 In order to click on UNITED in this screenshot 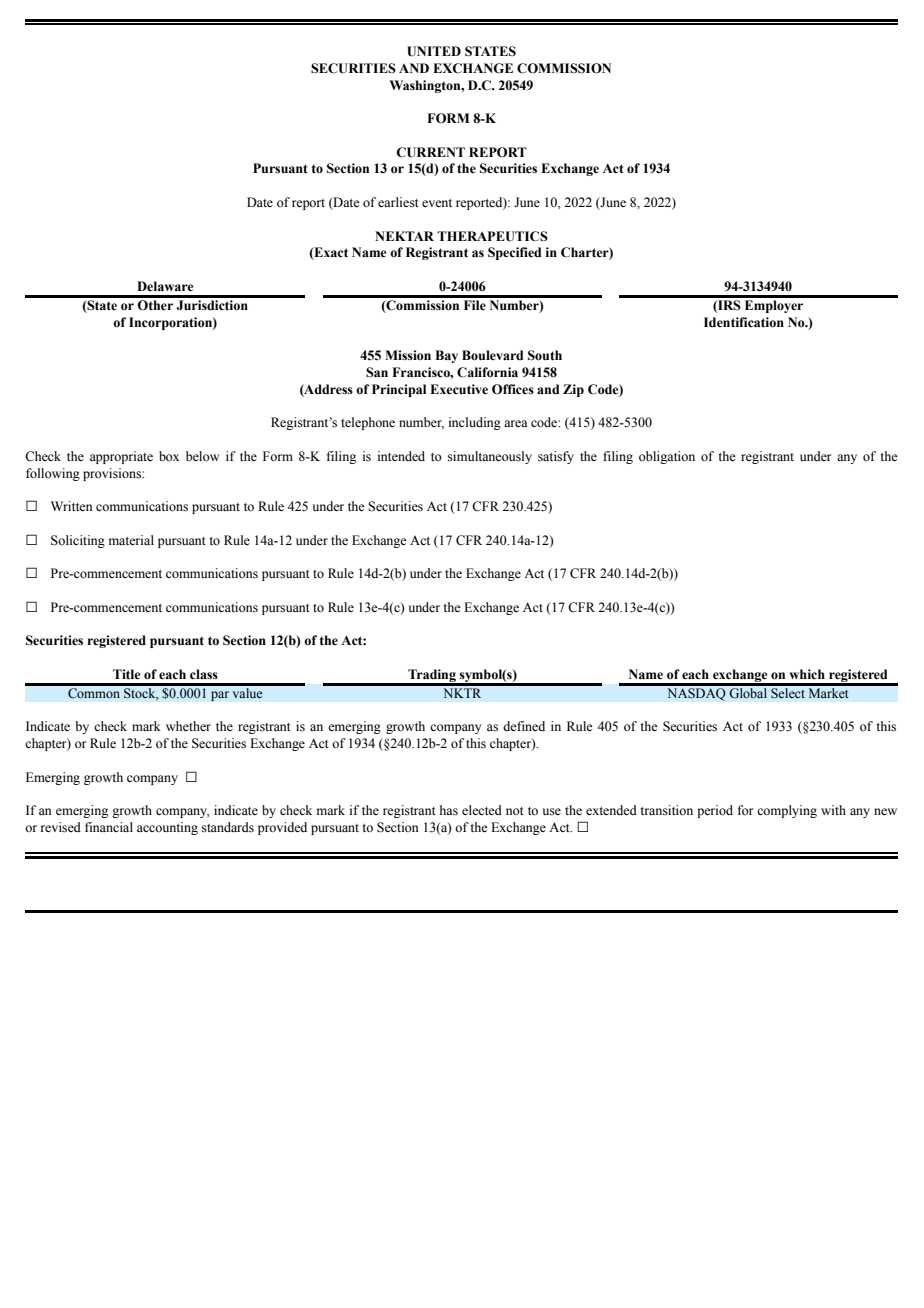, I will do `click(434, 51)`.
